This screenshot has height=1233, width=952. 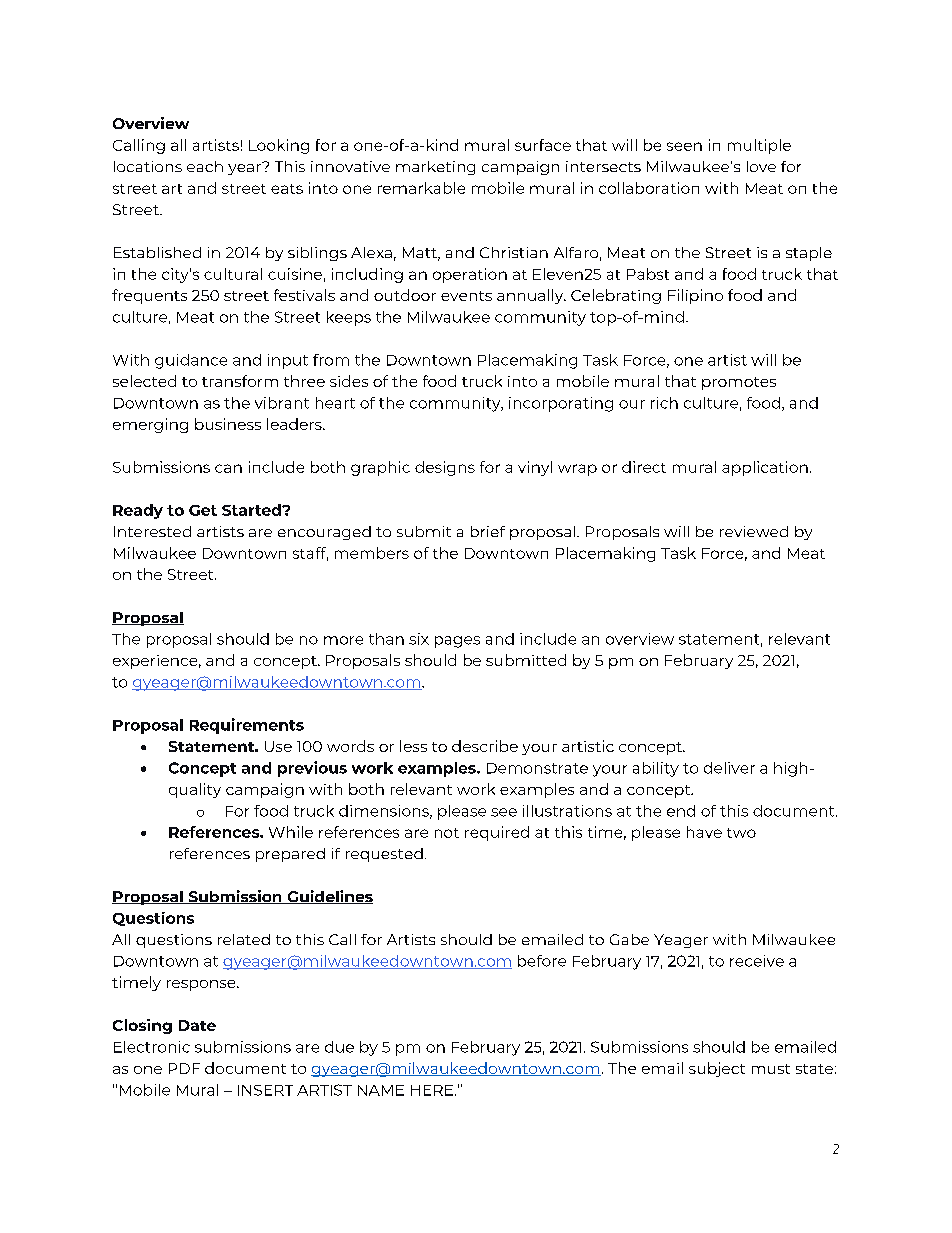 I want to click on required, so click(x=497, y=833).
